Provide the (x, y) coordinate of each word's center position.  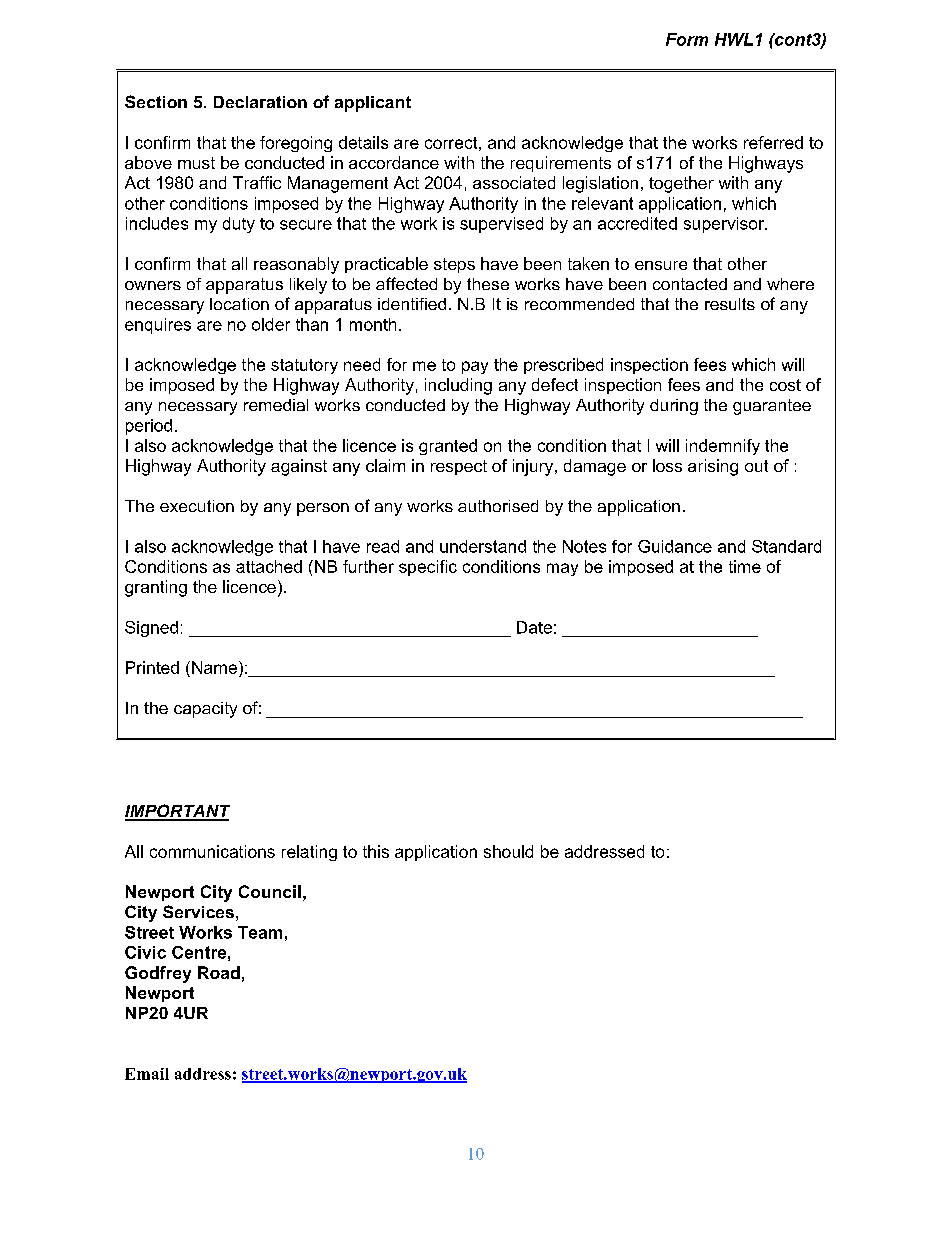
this (376, 851)
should (508, 851)
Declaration (260, 102)
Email (147, 1074)
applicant (373, 104)
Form (687, 39)
